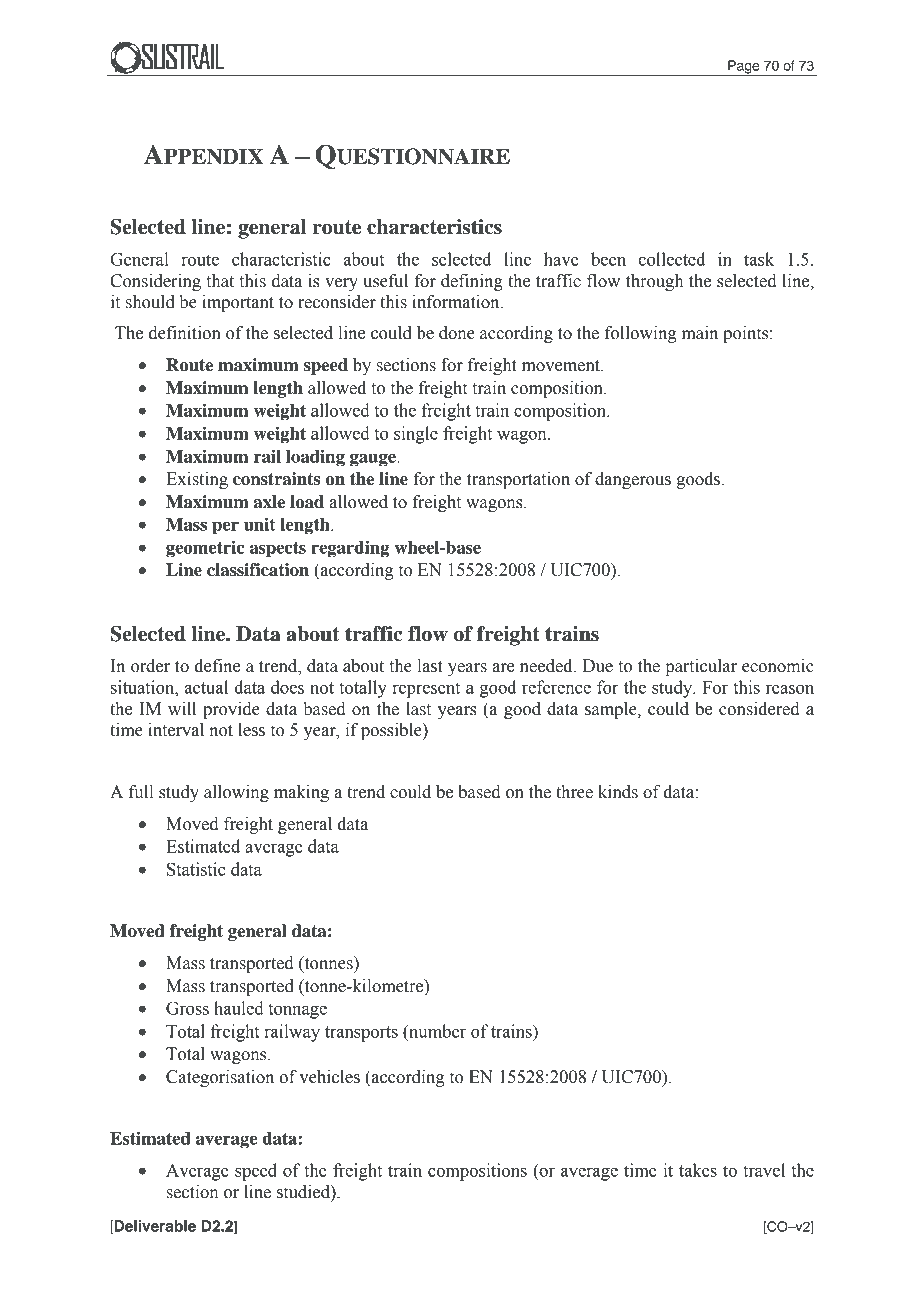 This document has height=1308, width=924. What do you see at coordinates (217, 666) in the document?
I see `define` at bounding box center [217, 666].
